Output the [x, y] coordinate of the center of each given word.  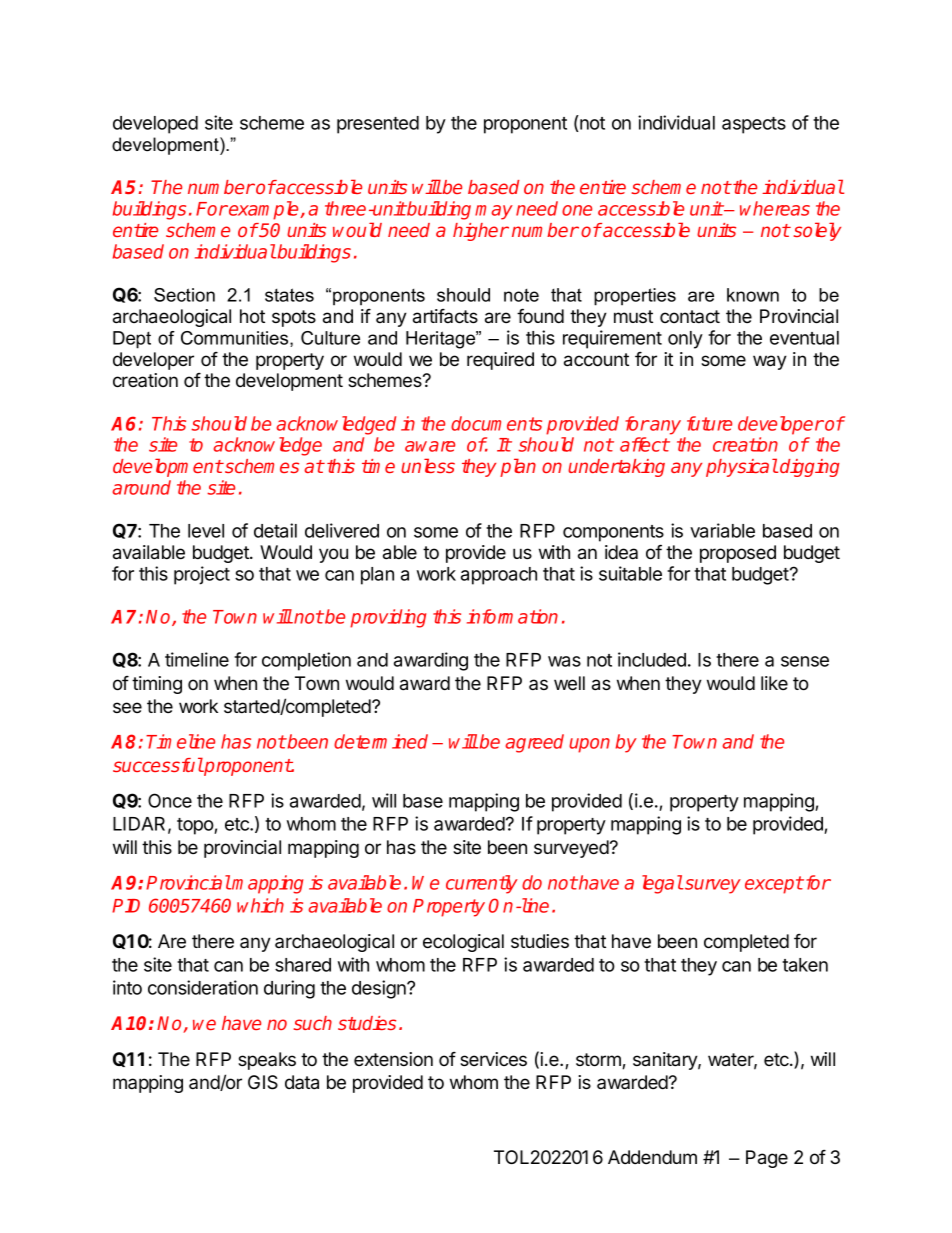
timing [157, 685]
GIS [263, 1082]
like [774, 683]
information [512, 616]
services [493, 1059]
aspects [754, 125]
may [494, 212]
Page [767, 1159]
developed [155, 125]
